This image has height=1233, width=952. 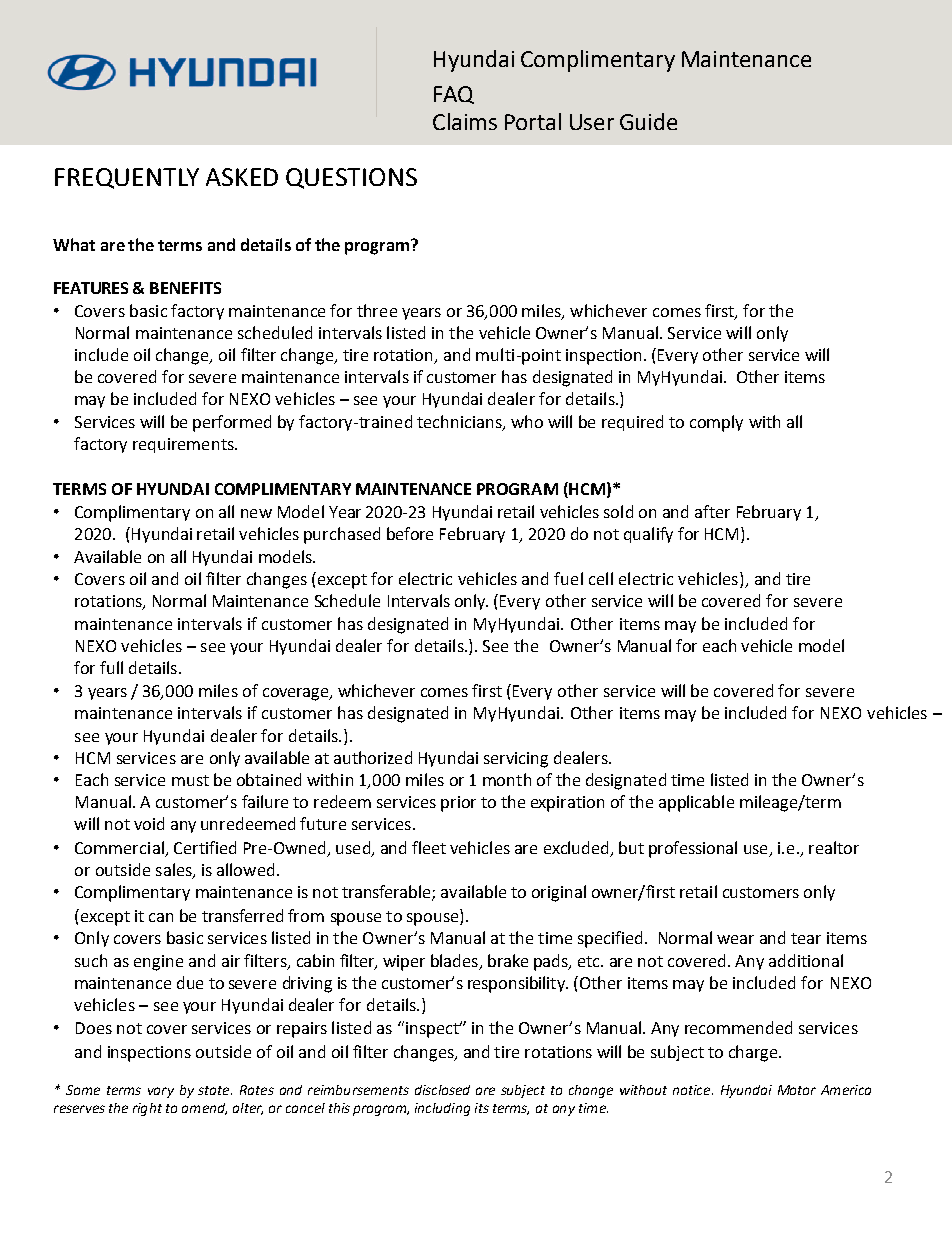 I want to click on full, so click(x=111, y=667).
